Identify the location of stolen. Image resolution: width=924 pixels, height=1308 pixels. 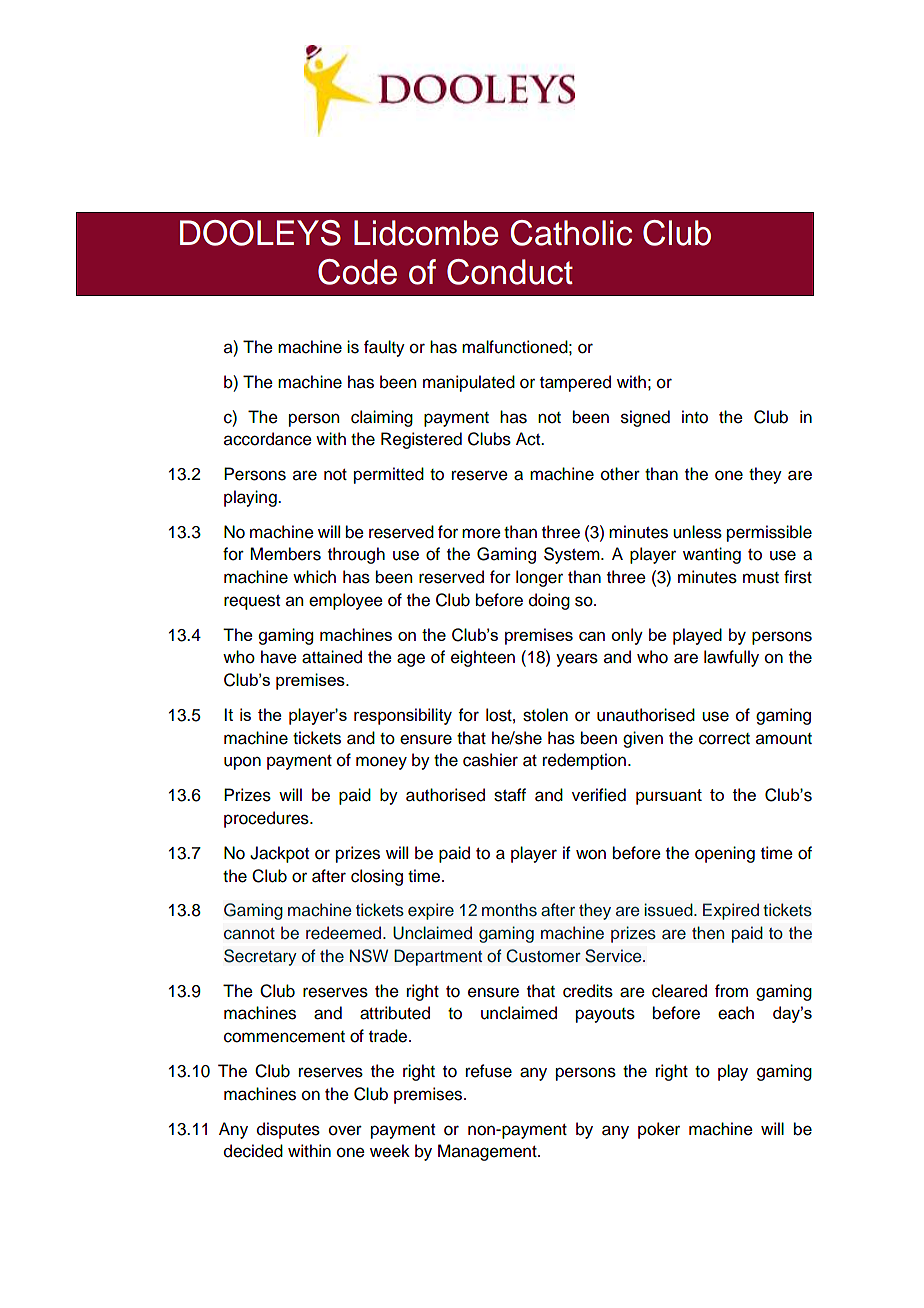
(545, 715).
